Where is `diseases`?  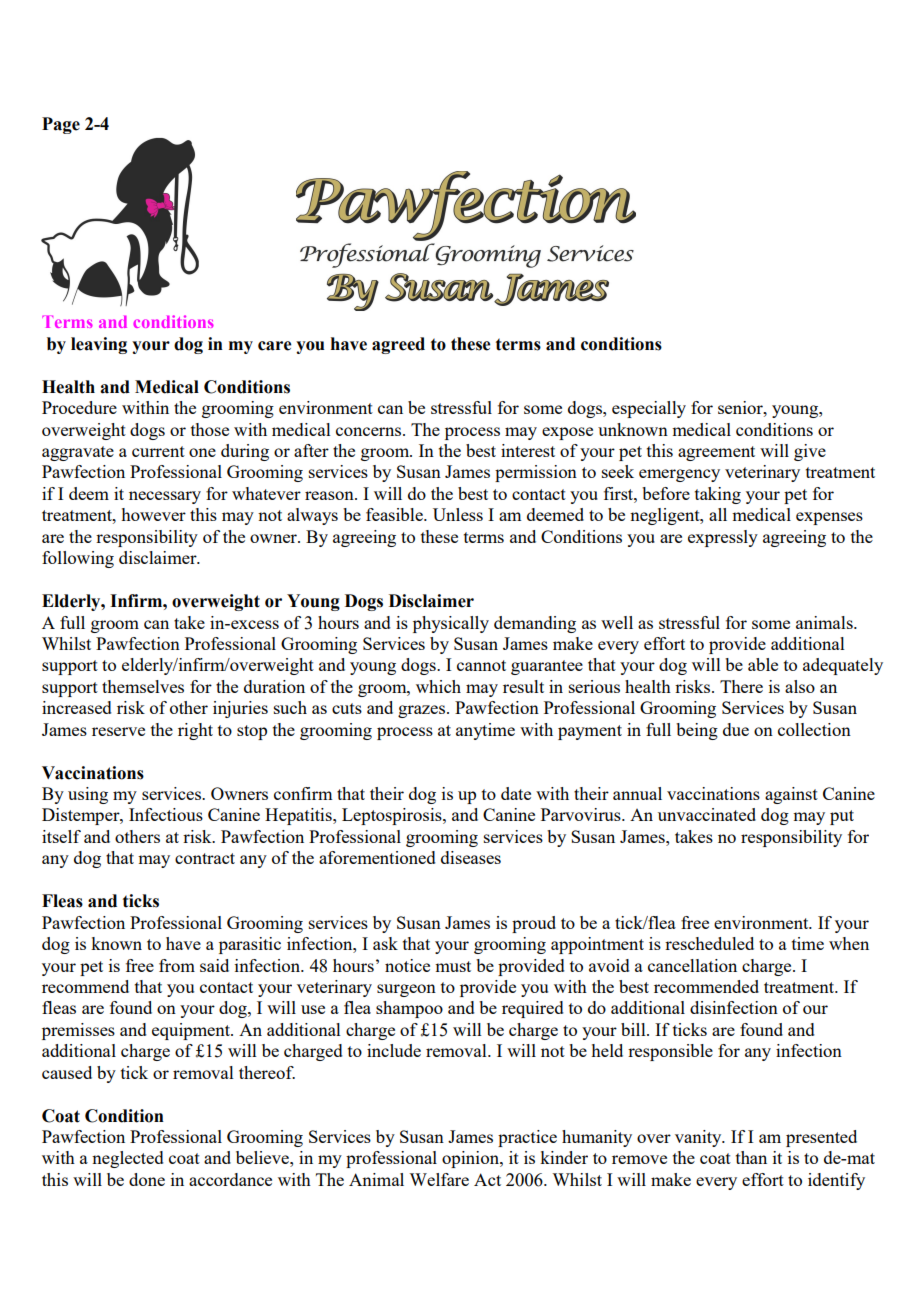 diseases is located at coordinates (471, 857).
